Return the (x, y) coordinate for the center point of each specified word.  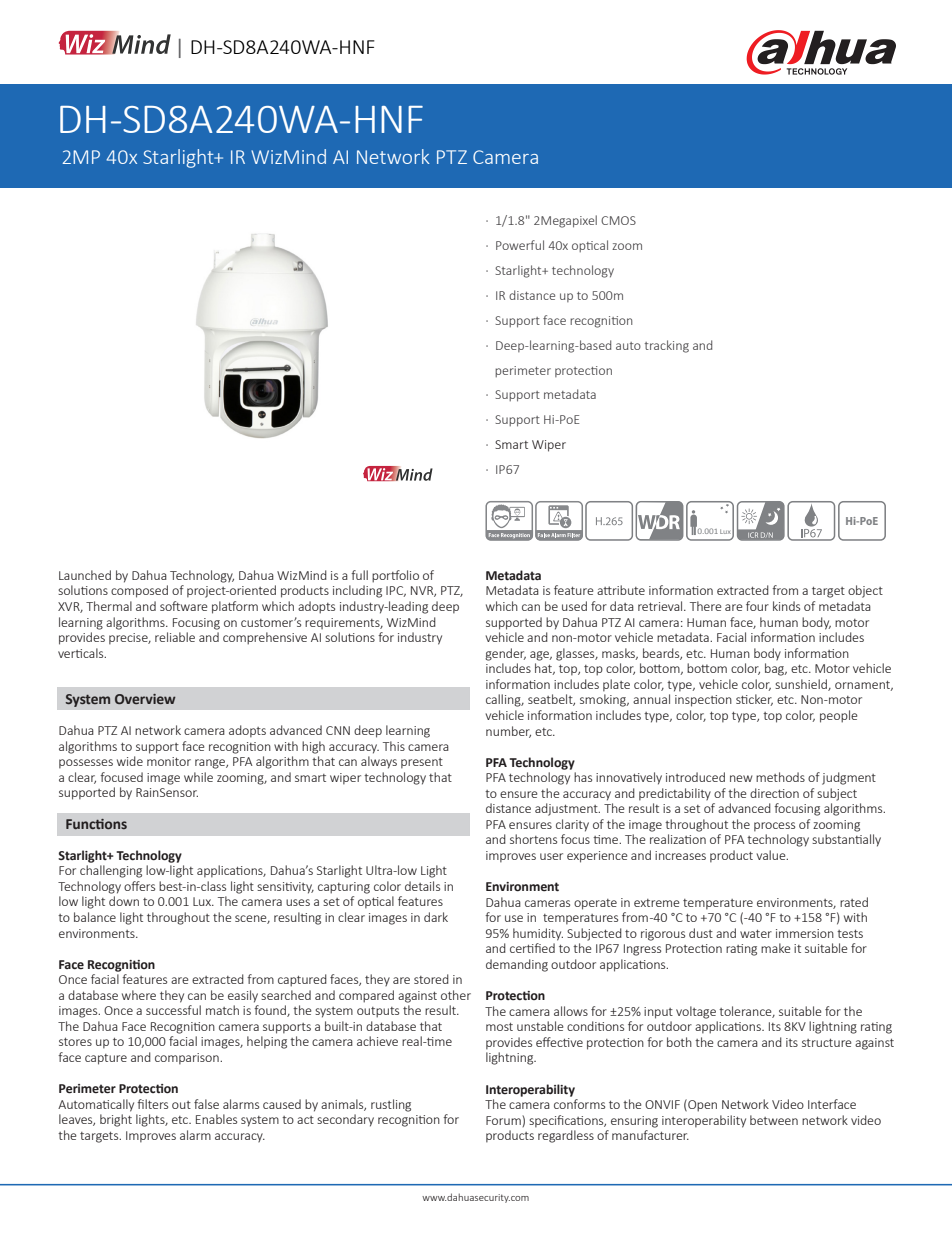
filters (152, 1104)
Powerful (520, 245)
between (774, 1120)
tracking (667, 346)
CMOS (618, 220)
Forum (504, 1121)
